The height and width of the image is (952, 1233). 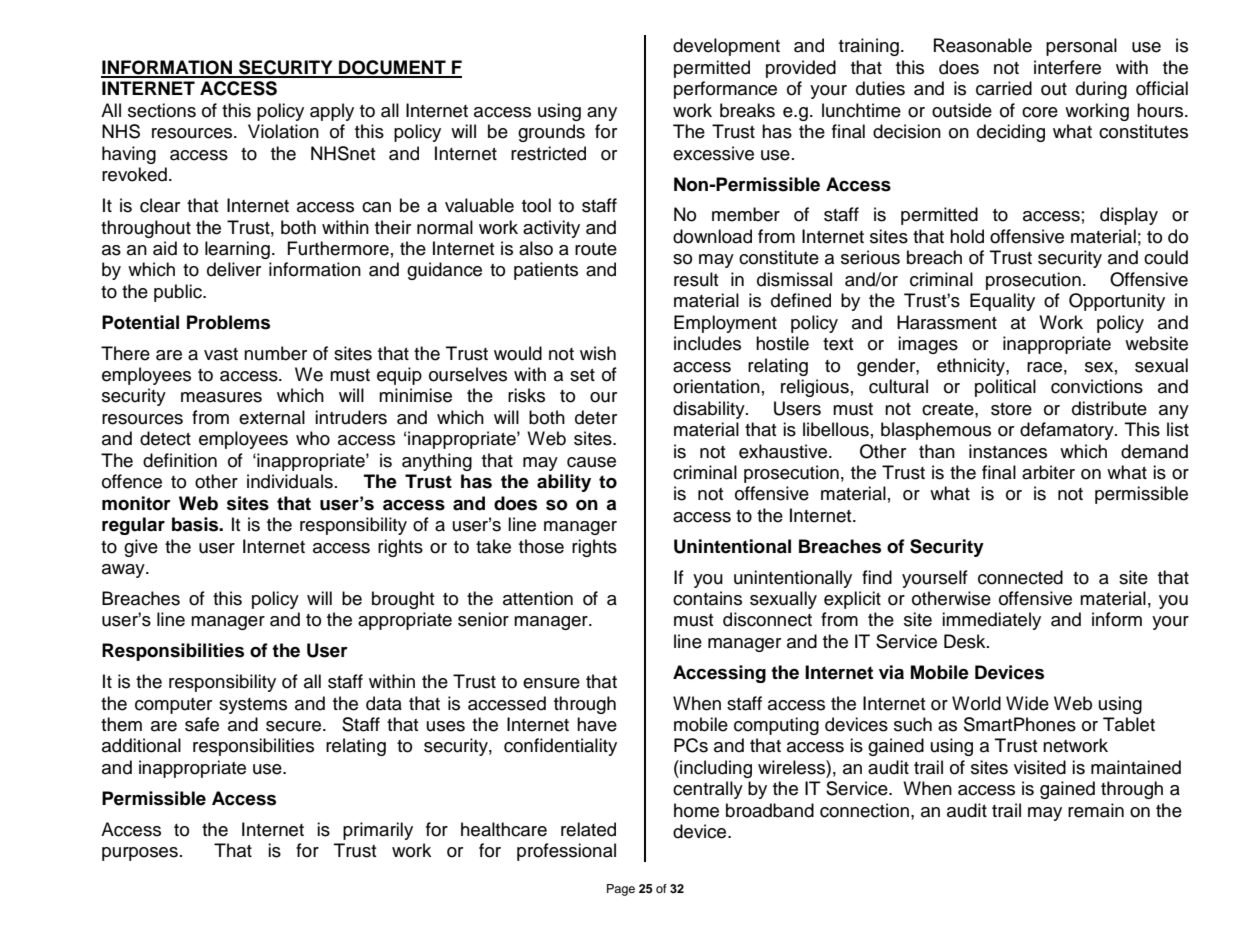 I want to click on result, so click(x=696, y=279).
